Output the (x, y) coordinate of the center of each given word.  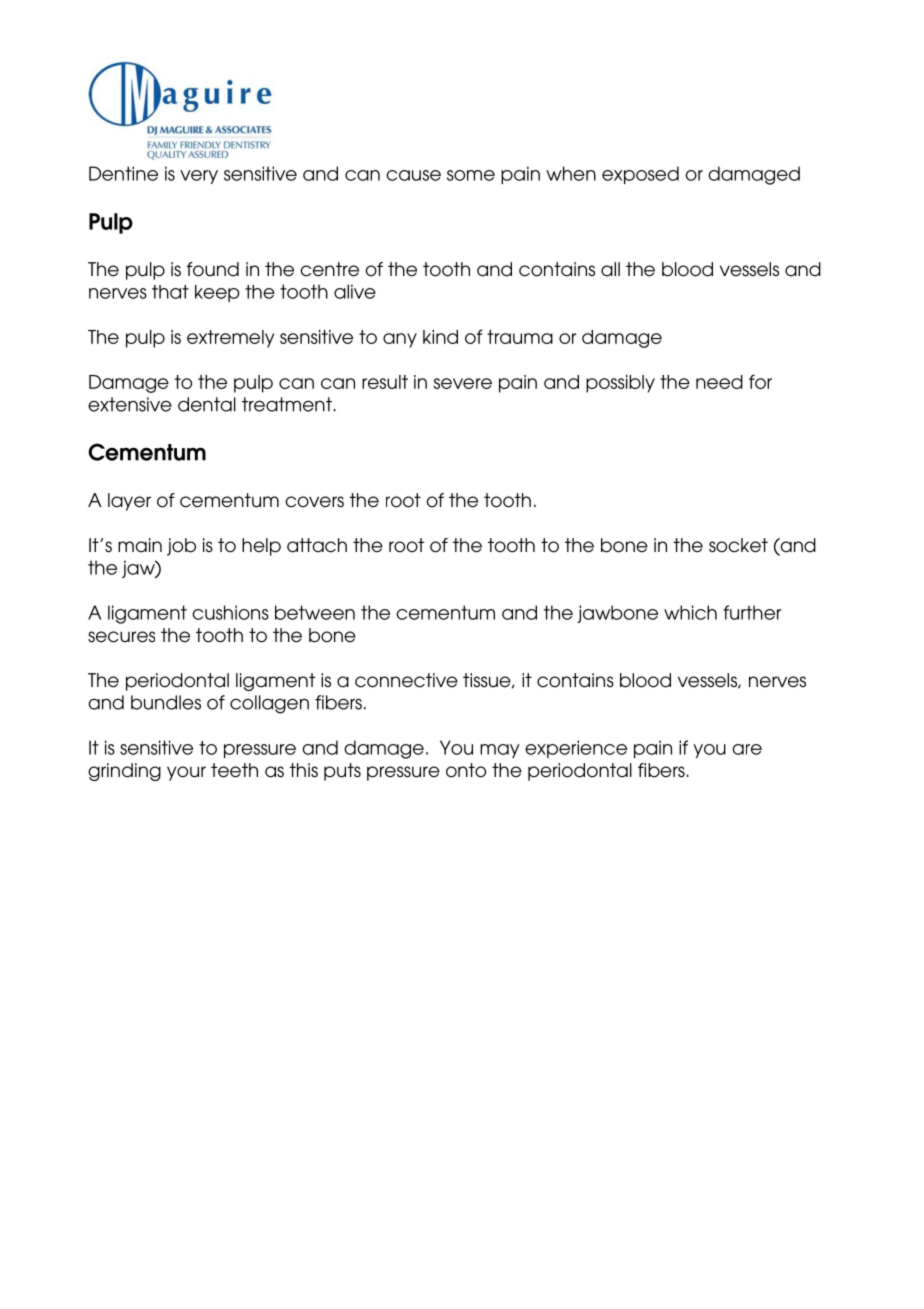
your (186, 773)
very (199, 177)
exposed (640, 175)
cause (413, 175)
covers (314, 502)
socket (738, 545)
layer (129, 502)
